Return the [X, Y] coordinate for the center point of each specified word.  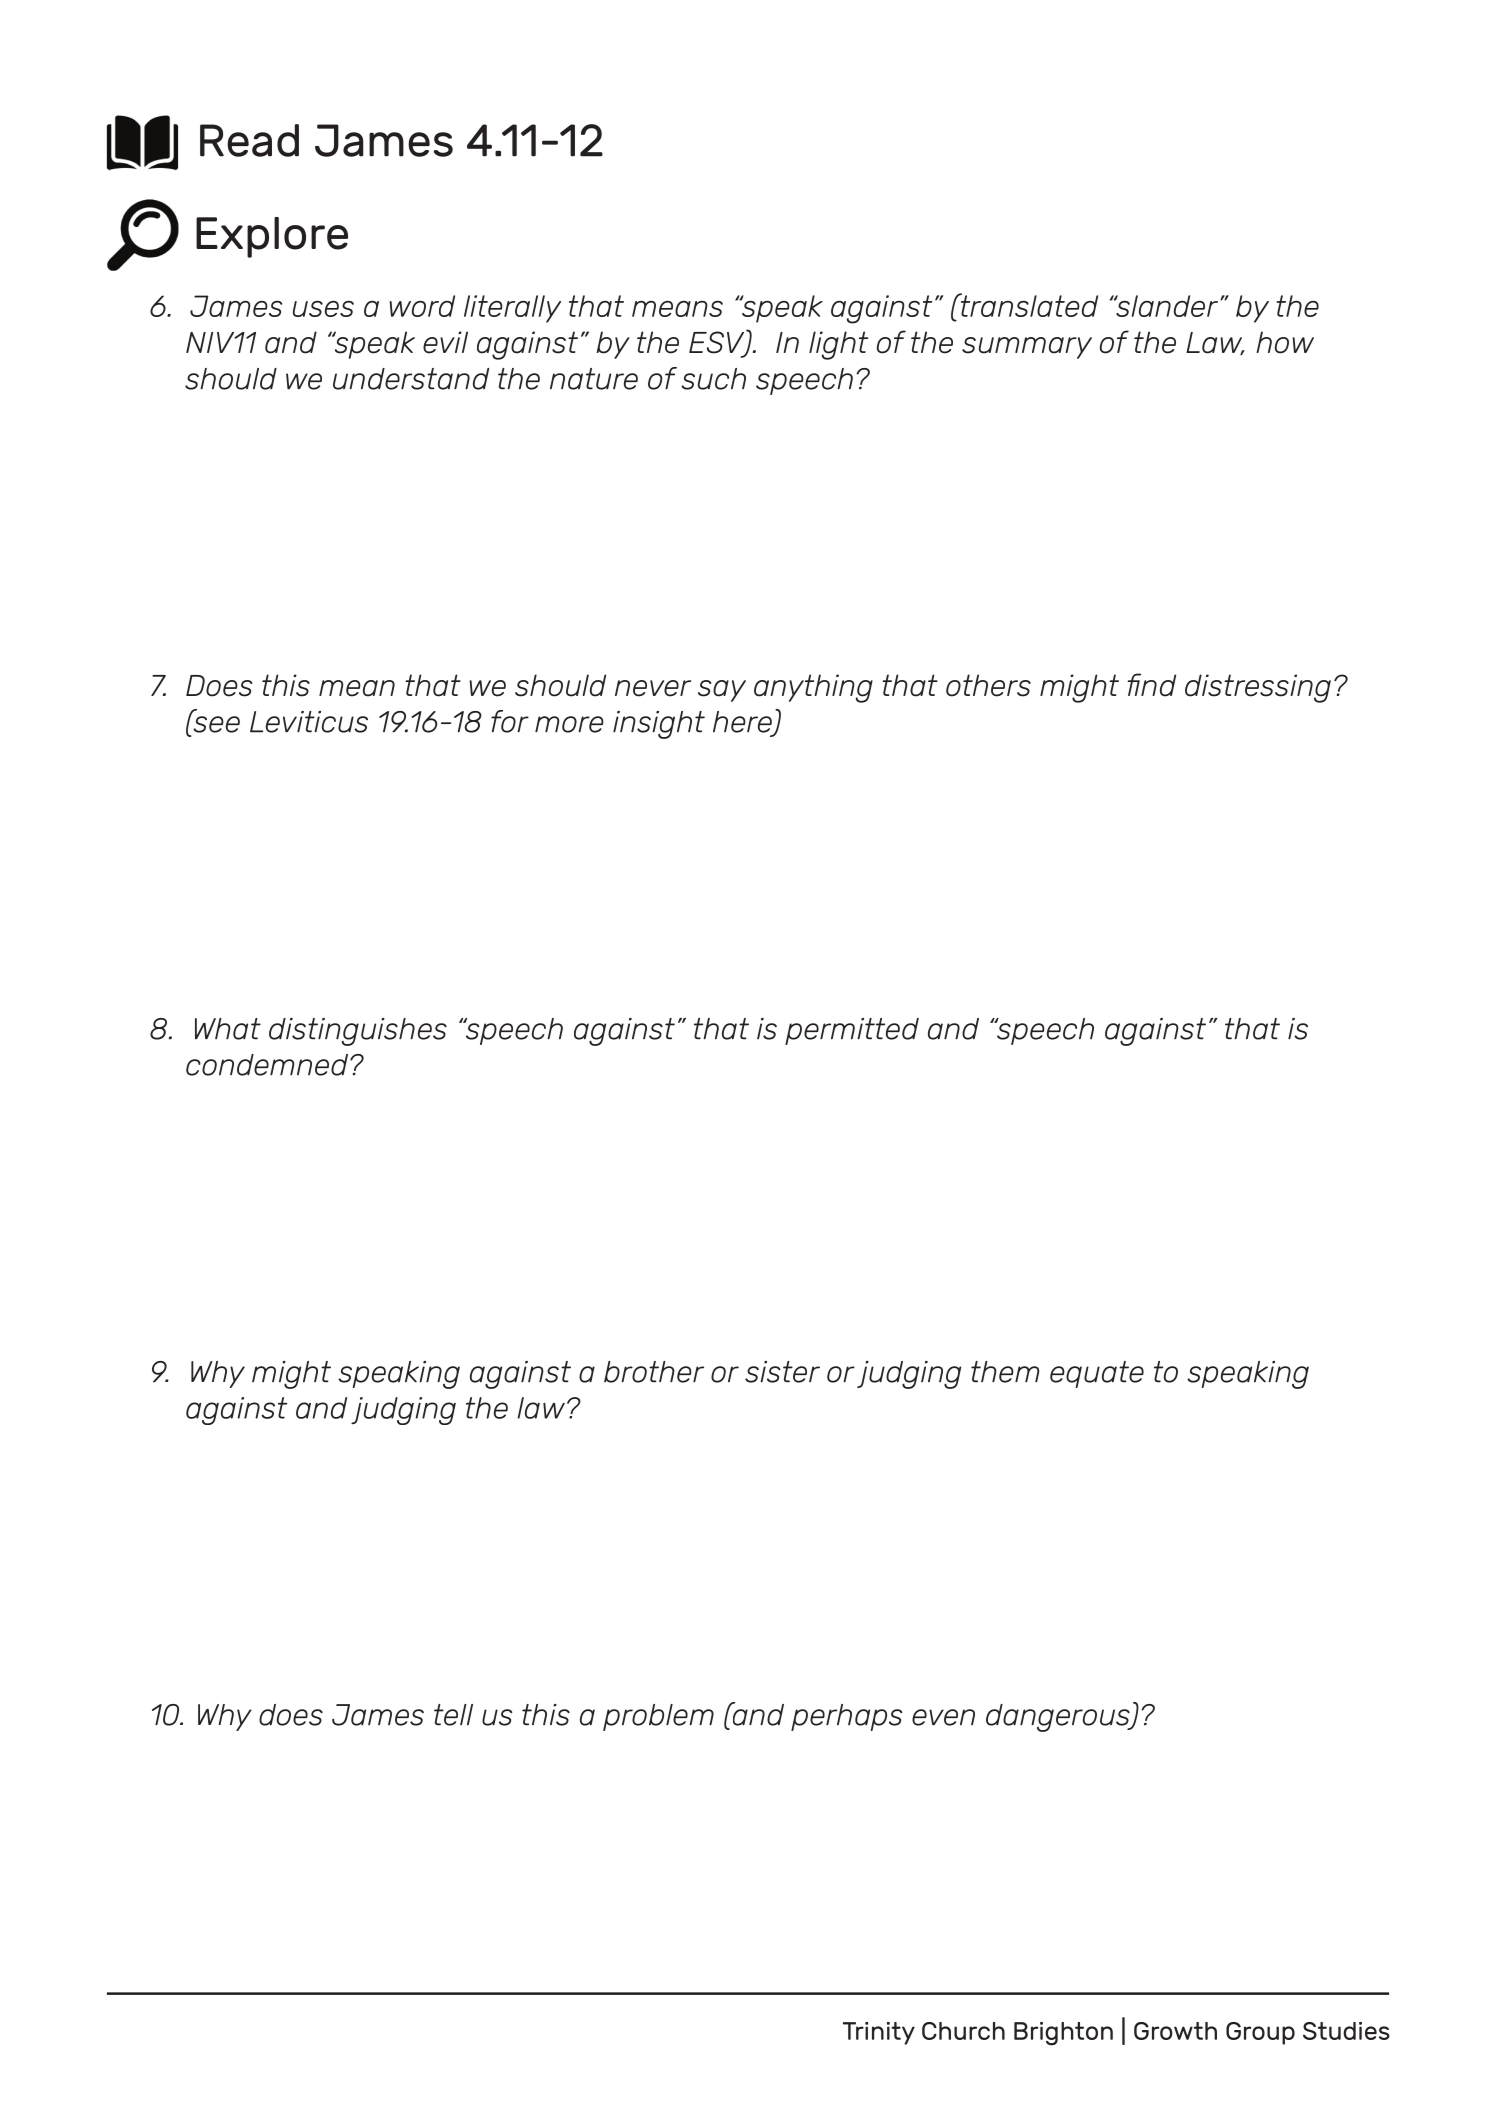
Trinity [879, 2033]
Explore [272, 237]
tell [453, 1715]
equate [1097, 1374]
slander [1167, 306]
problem [658, 1717]
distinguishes [358, 1032]
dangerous [1059, 1718]
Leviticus [309, 722]
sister [782, 1372]
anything [813, 688]
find [1151, 685]
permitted [852, 1031]
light [838, 345]
